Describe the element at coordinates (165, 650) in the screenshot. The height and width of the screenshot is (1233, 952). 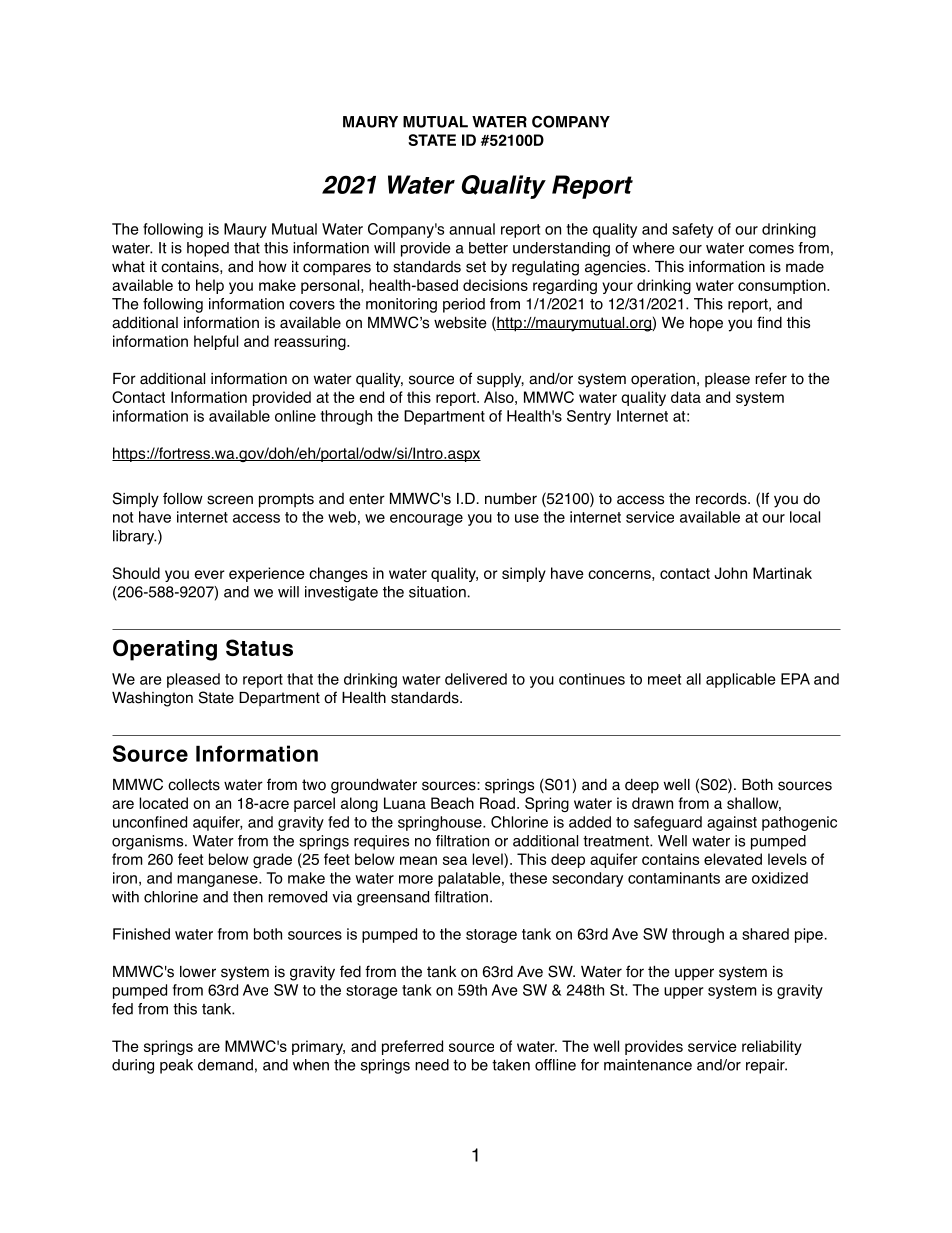
I see `Operating` at that location.
